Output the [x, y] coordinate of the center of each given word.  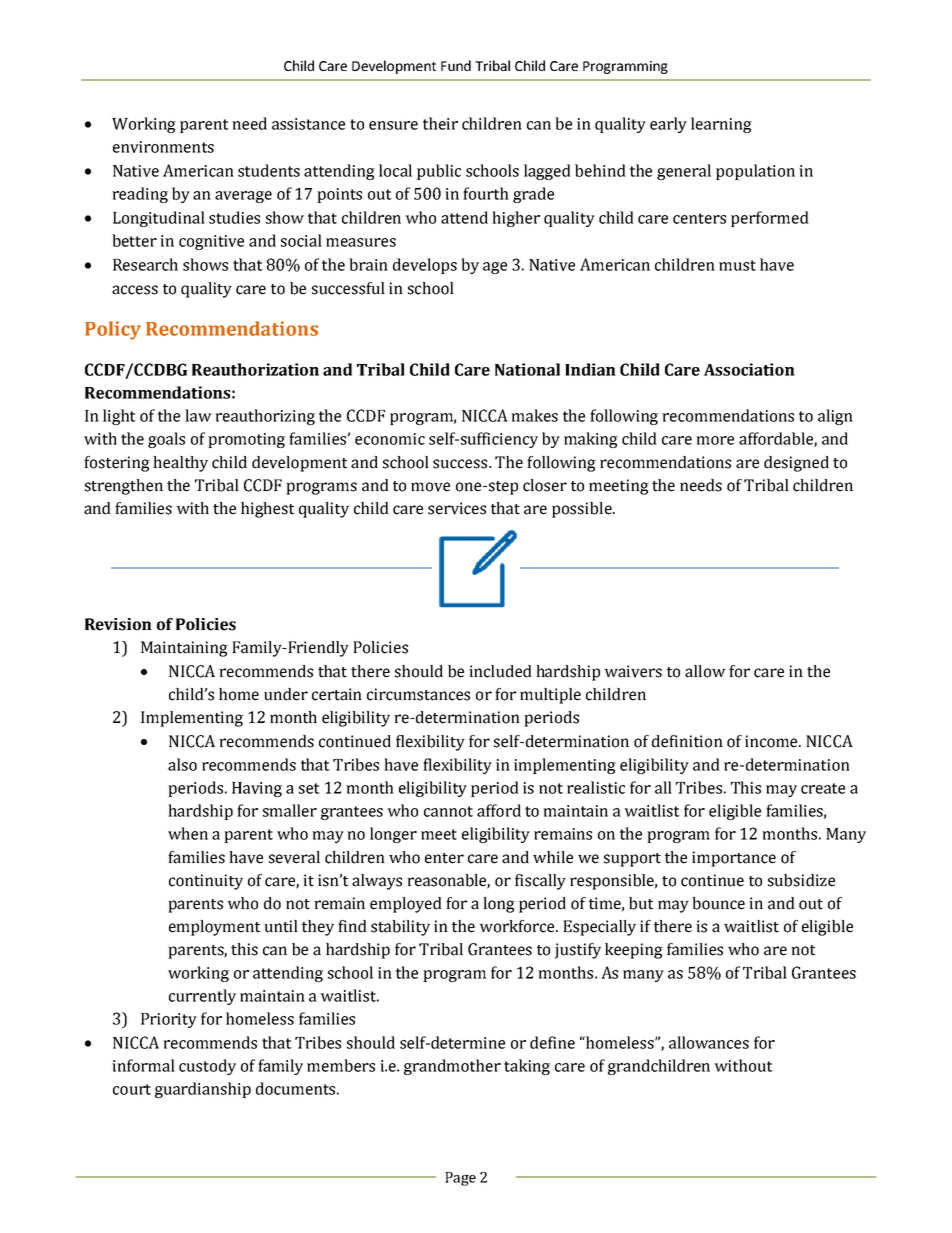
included [500, 671]
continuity [206, 882]
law [198, 415]
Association [749, 369]
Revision [118, 624]
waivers [633, 671]
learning [721, 125]
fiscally [540, 882]
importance [734, 859]
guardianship [203, 1090]
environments [163, 147]
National [527, 369]
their [440, 123]
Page [460, 1179]
